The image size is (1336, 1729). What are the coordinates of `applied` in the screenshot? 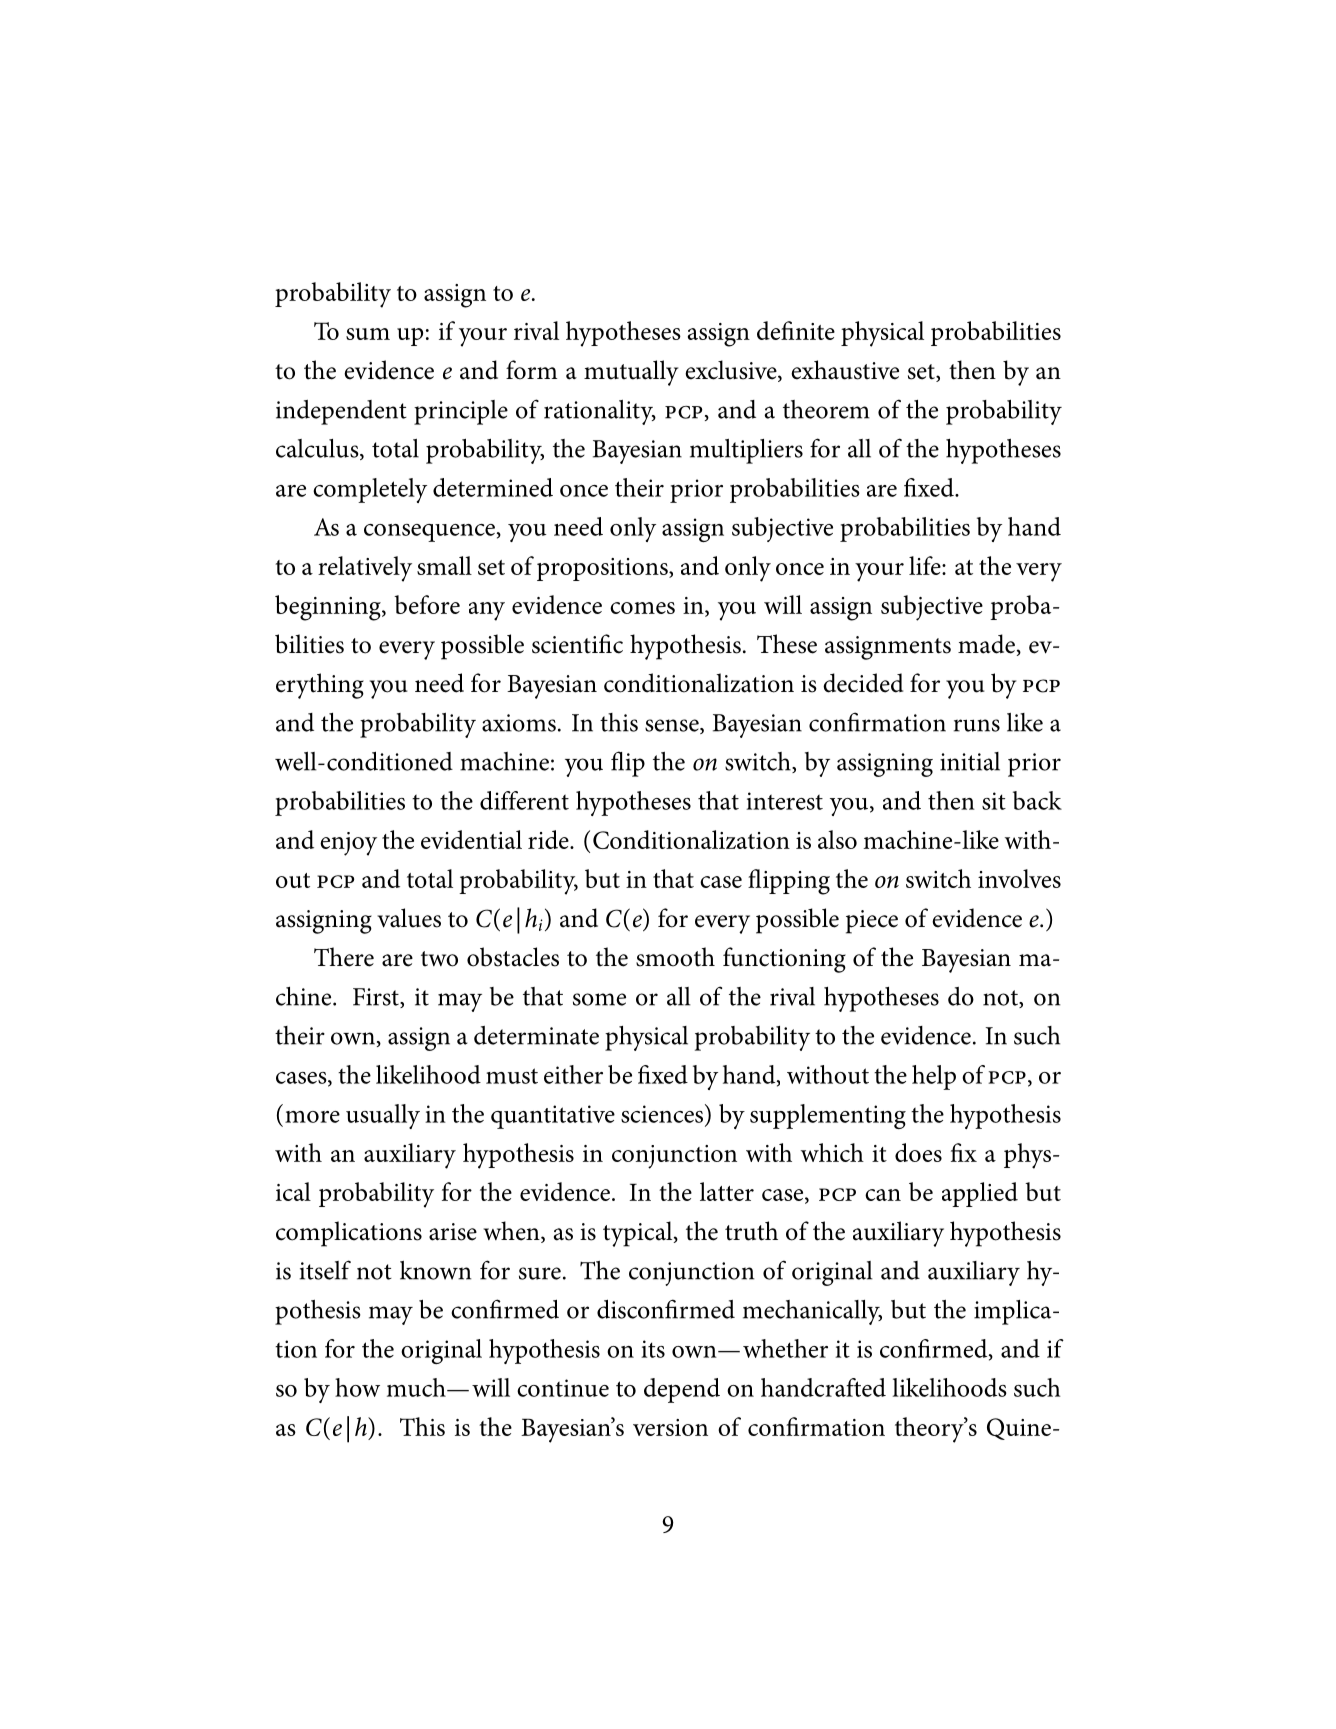 It's located at (980, 1194).
